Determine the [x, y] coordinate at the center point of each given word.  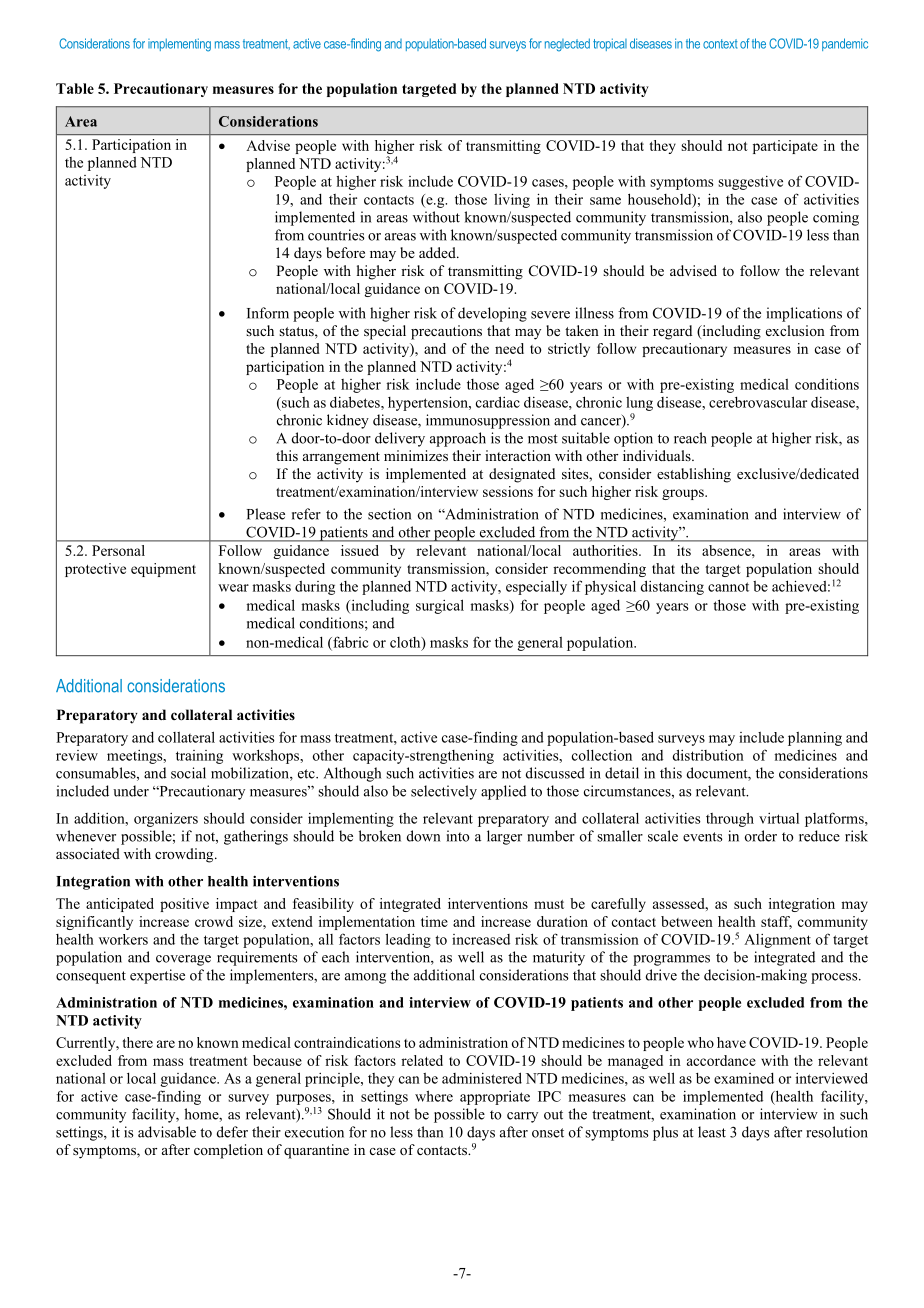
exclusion [795, 330]
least [712, 1132]
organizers [166, 820]
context [720, 44]
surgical [440, 606]
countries [336, 235]
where [434, 1096]
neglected [567, 45]
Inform [268, 313]
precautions [446, 332]
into [458, 836]
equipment [163, 570]
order [761, 836]
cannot [728, 587]
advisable [167, 1132]
